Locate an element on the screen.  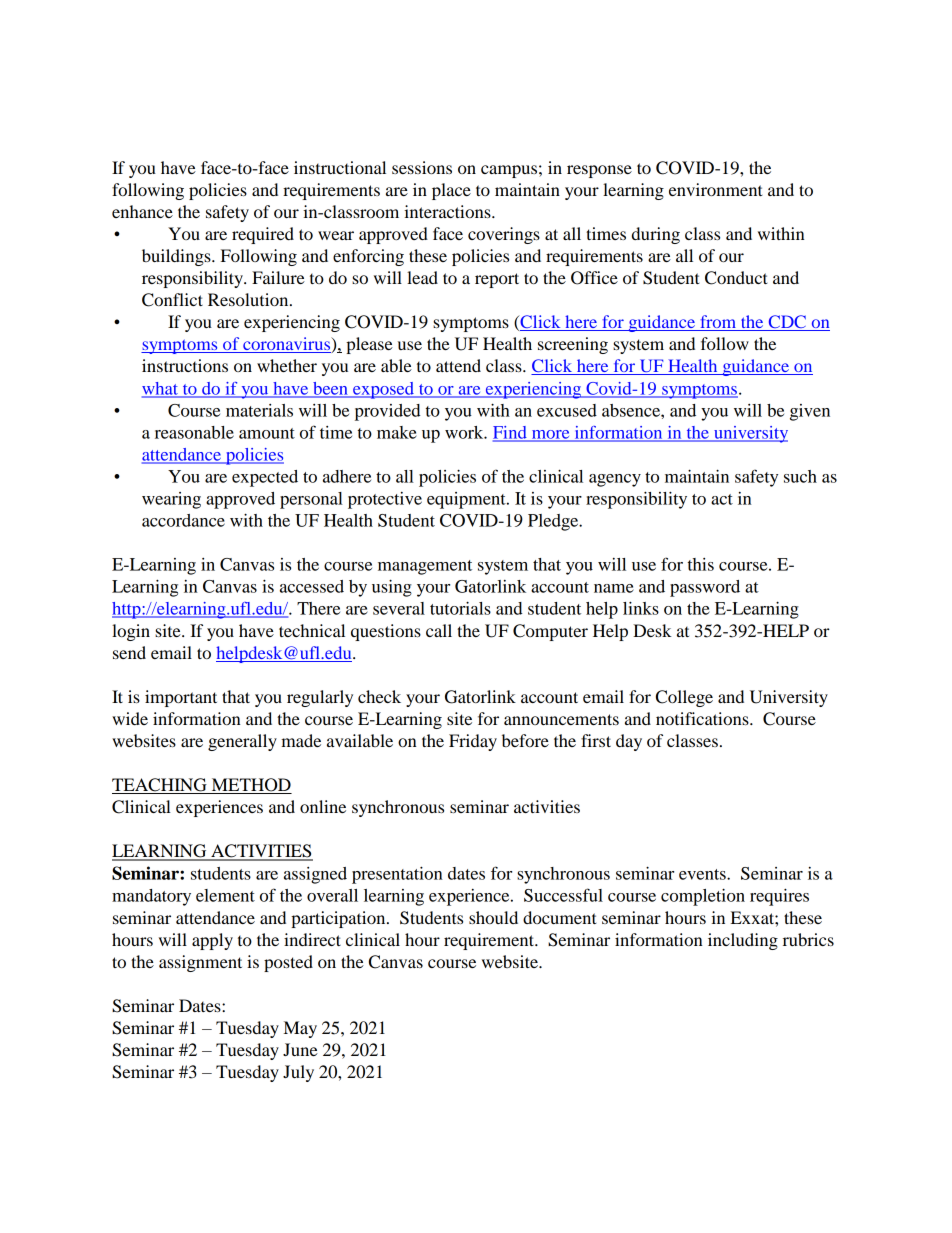
Find is located at coordinates (511, 433).
